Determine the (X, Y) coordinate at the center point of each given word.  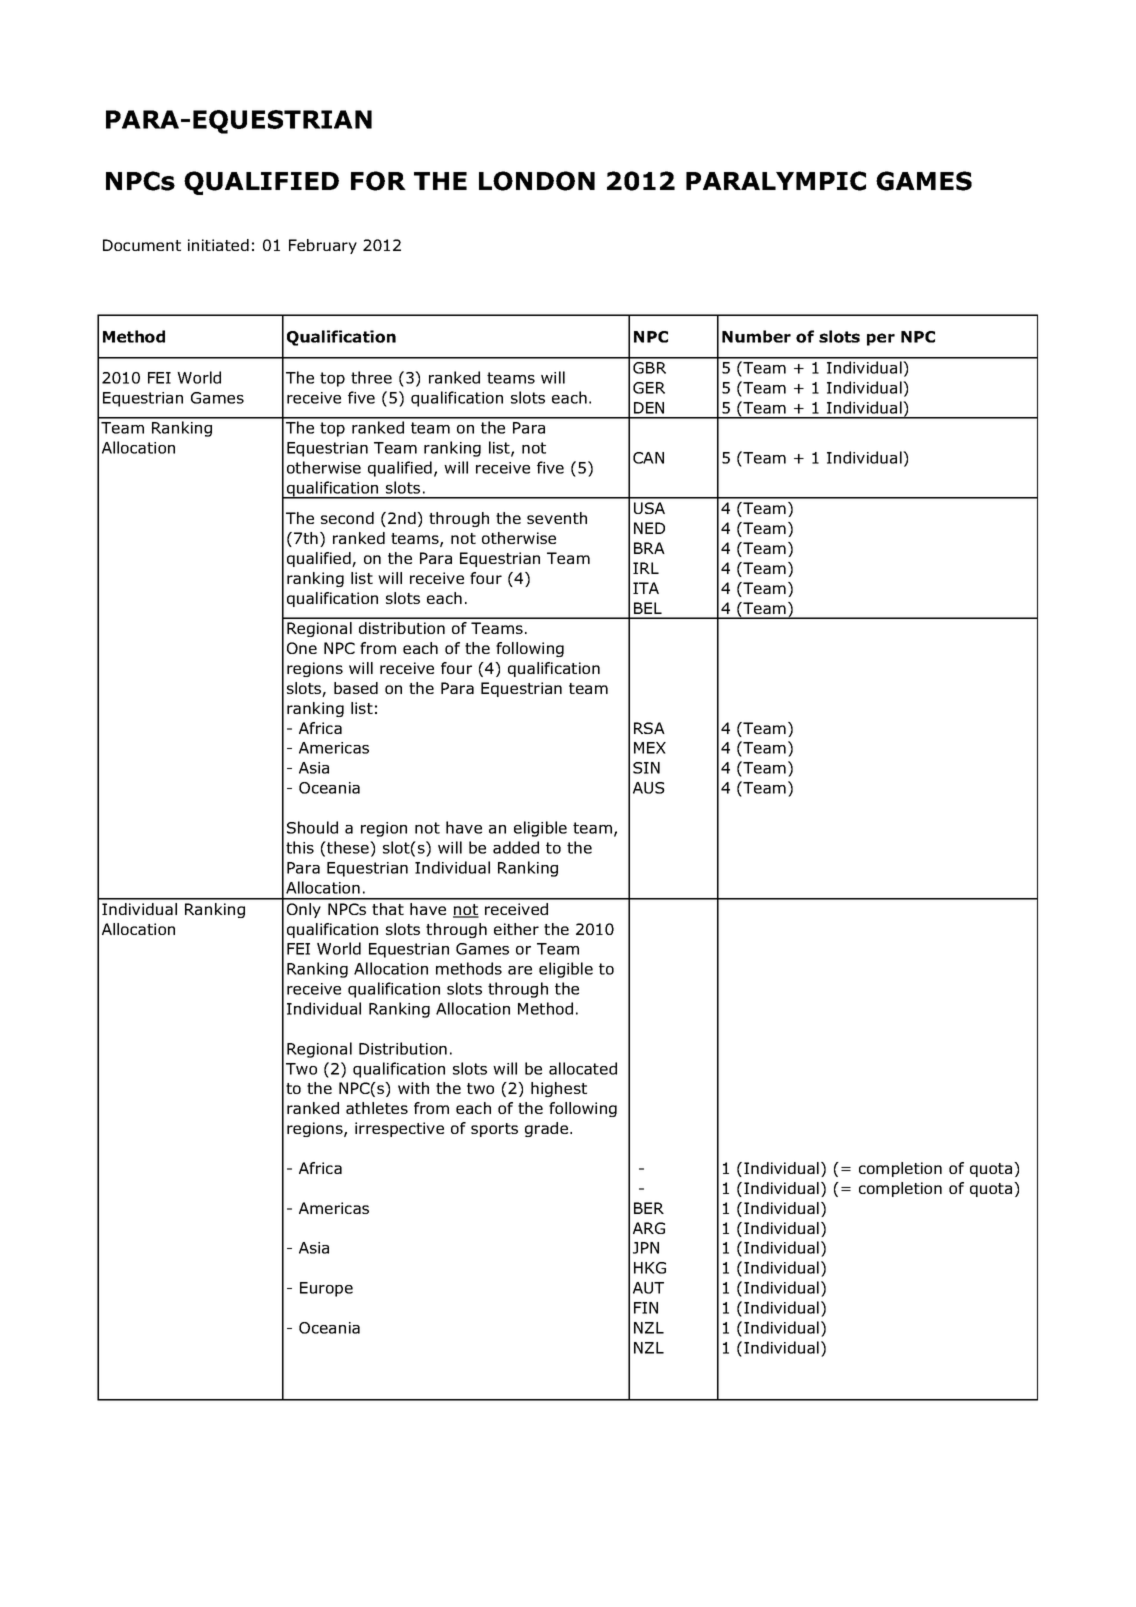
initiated (218, 245)
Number (756, 336)
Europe (326, 1289)
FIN (646, 1308)
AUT (648, 1288)
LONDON (537, 181)
